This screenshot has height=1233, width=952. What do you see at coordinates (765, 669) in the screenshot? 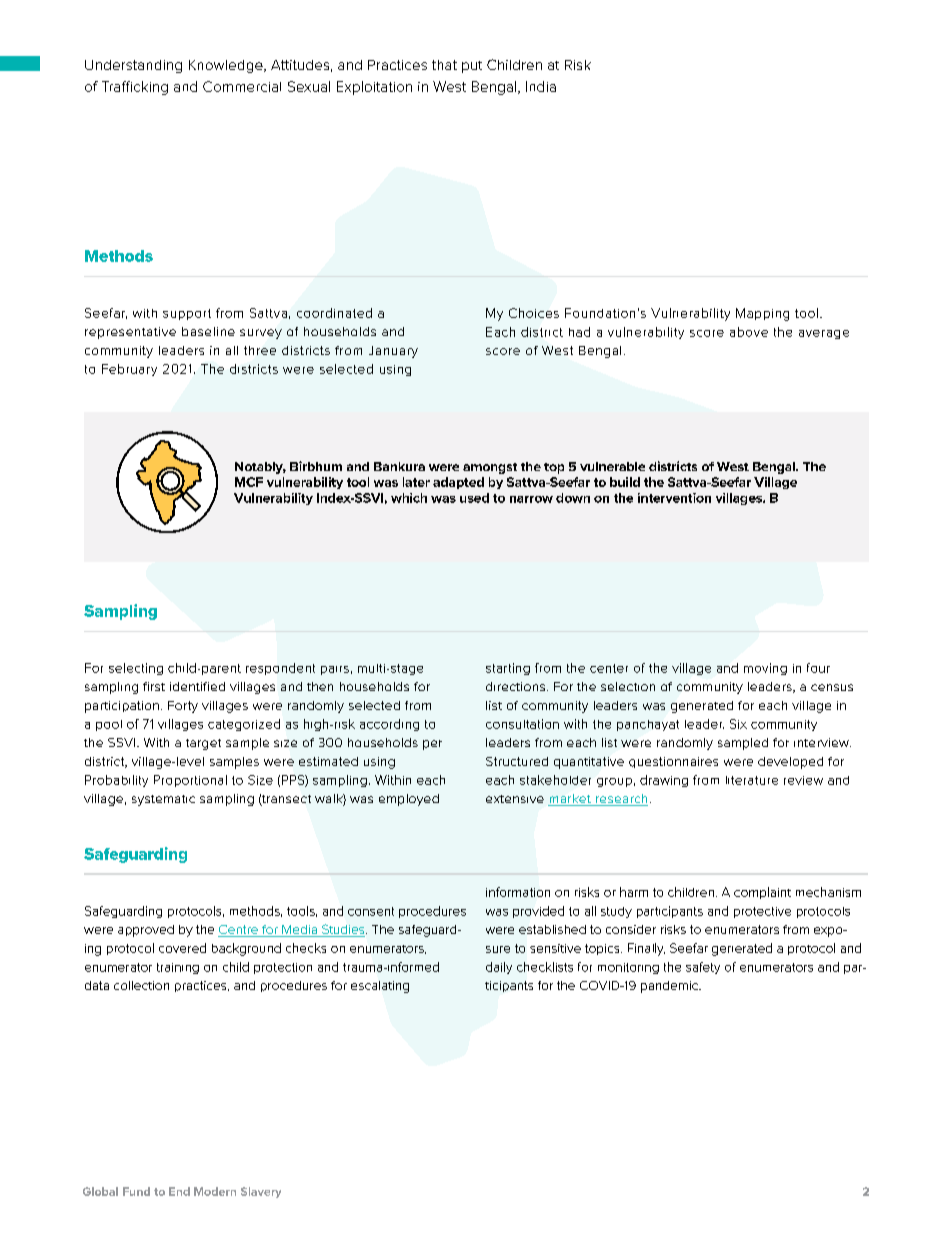
I see `moving` at bounding box center [765, 669].
